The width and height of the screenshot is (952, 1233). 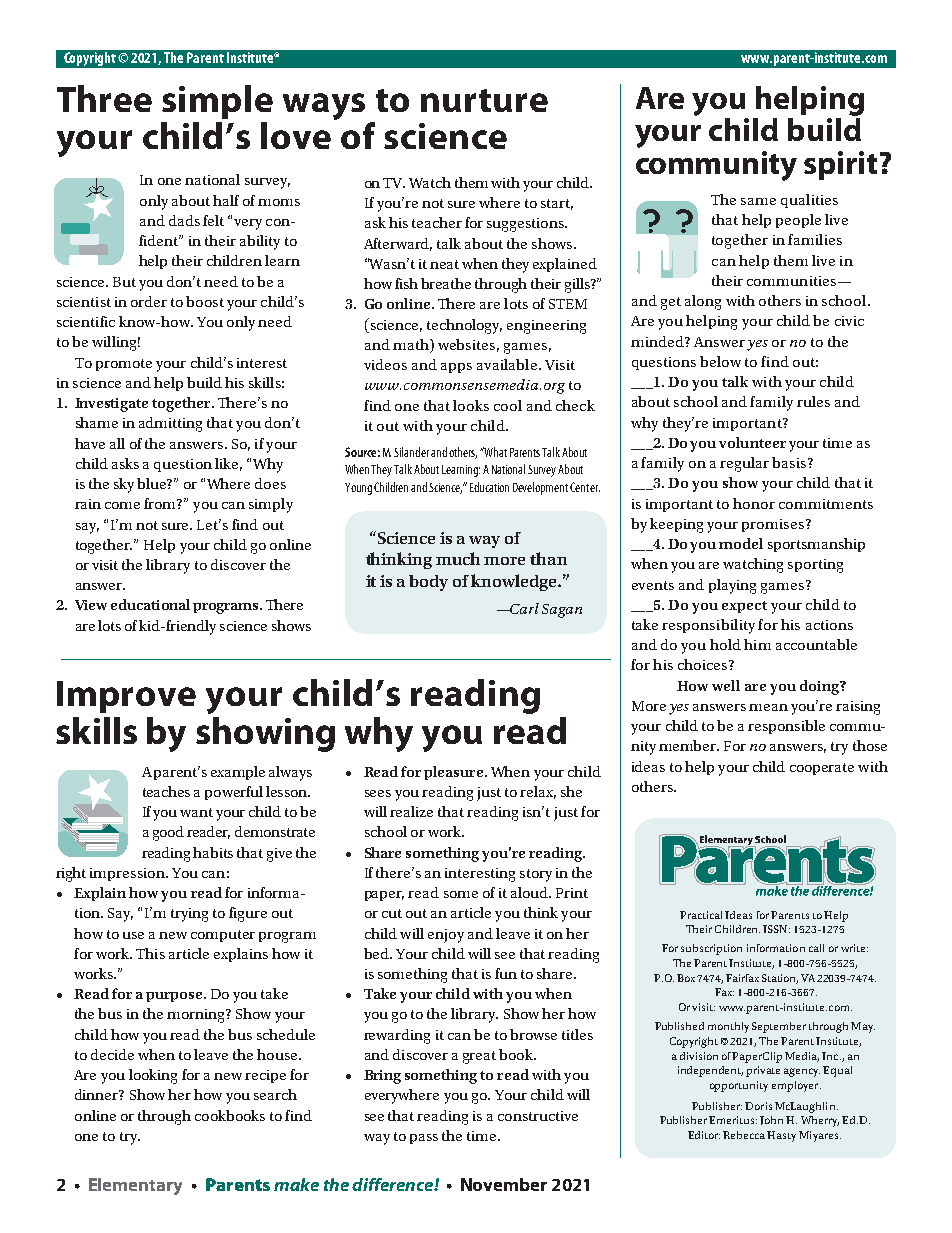 I want to click on technology, so click(x=464, y=326).
